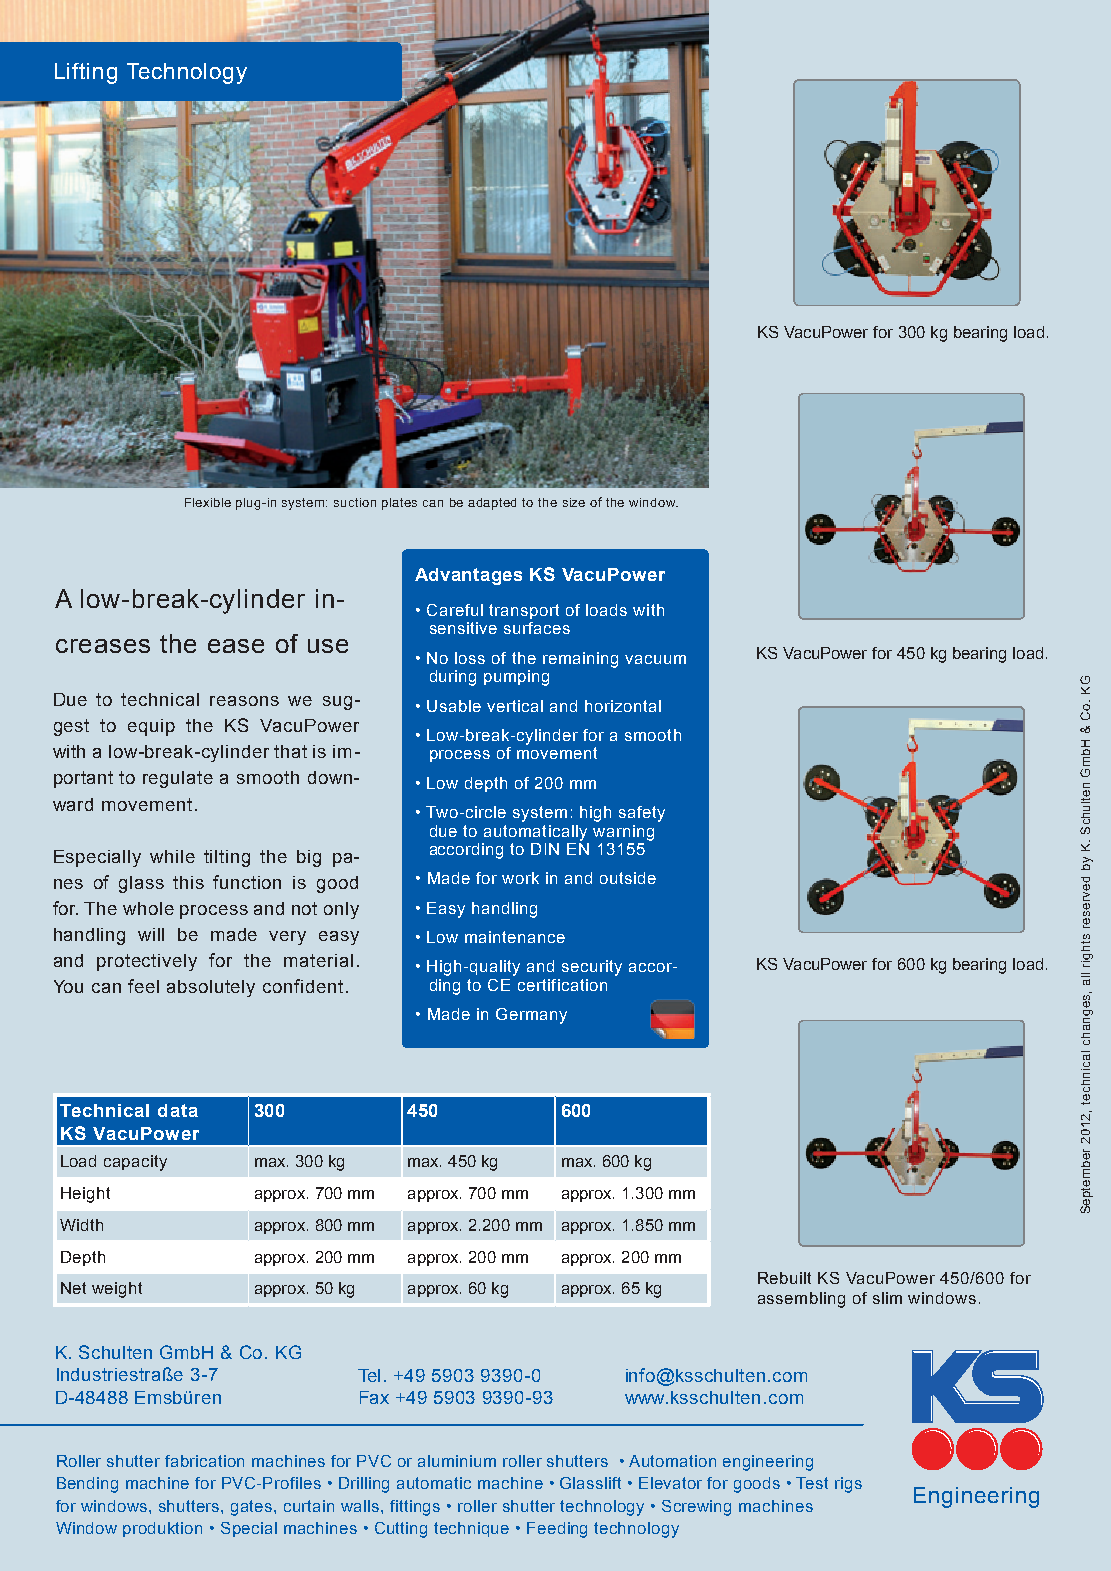  I want to click on Test, so click(812, 1483).
